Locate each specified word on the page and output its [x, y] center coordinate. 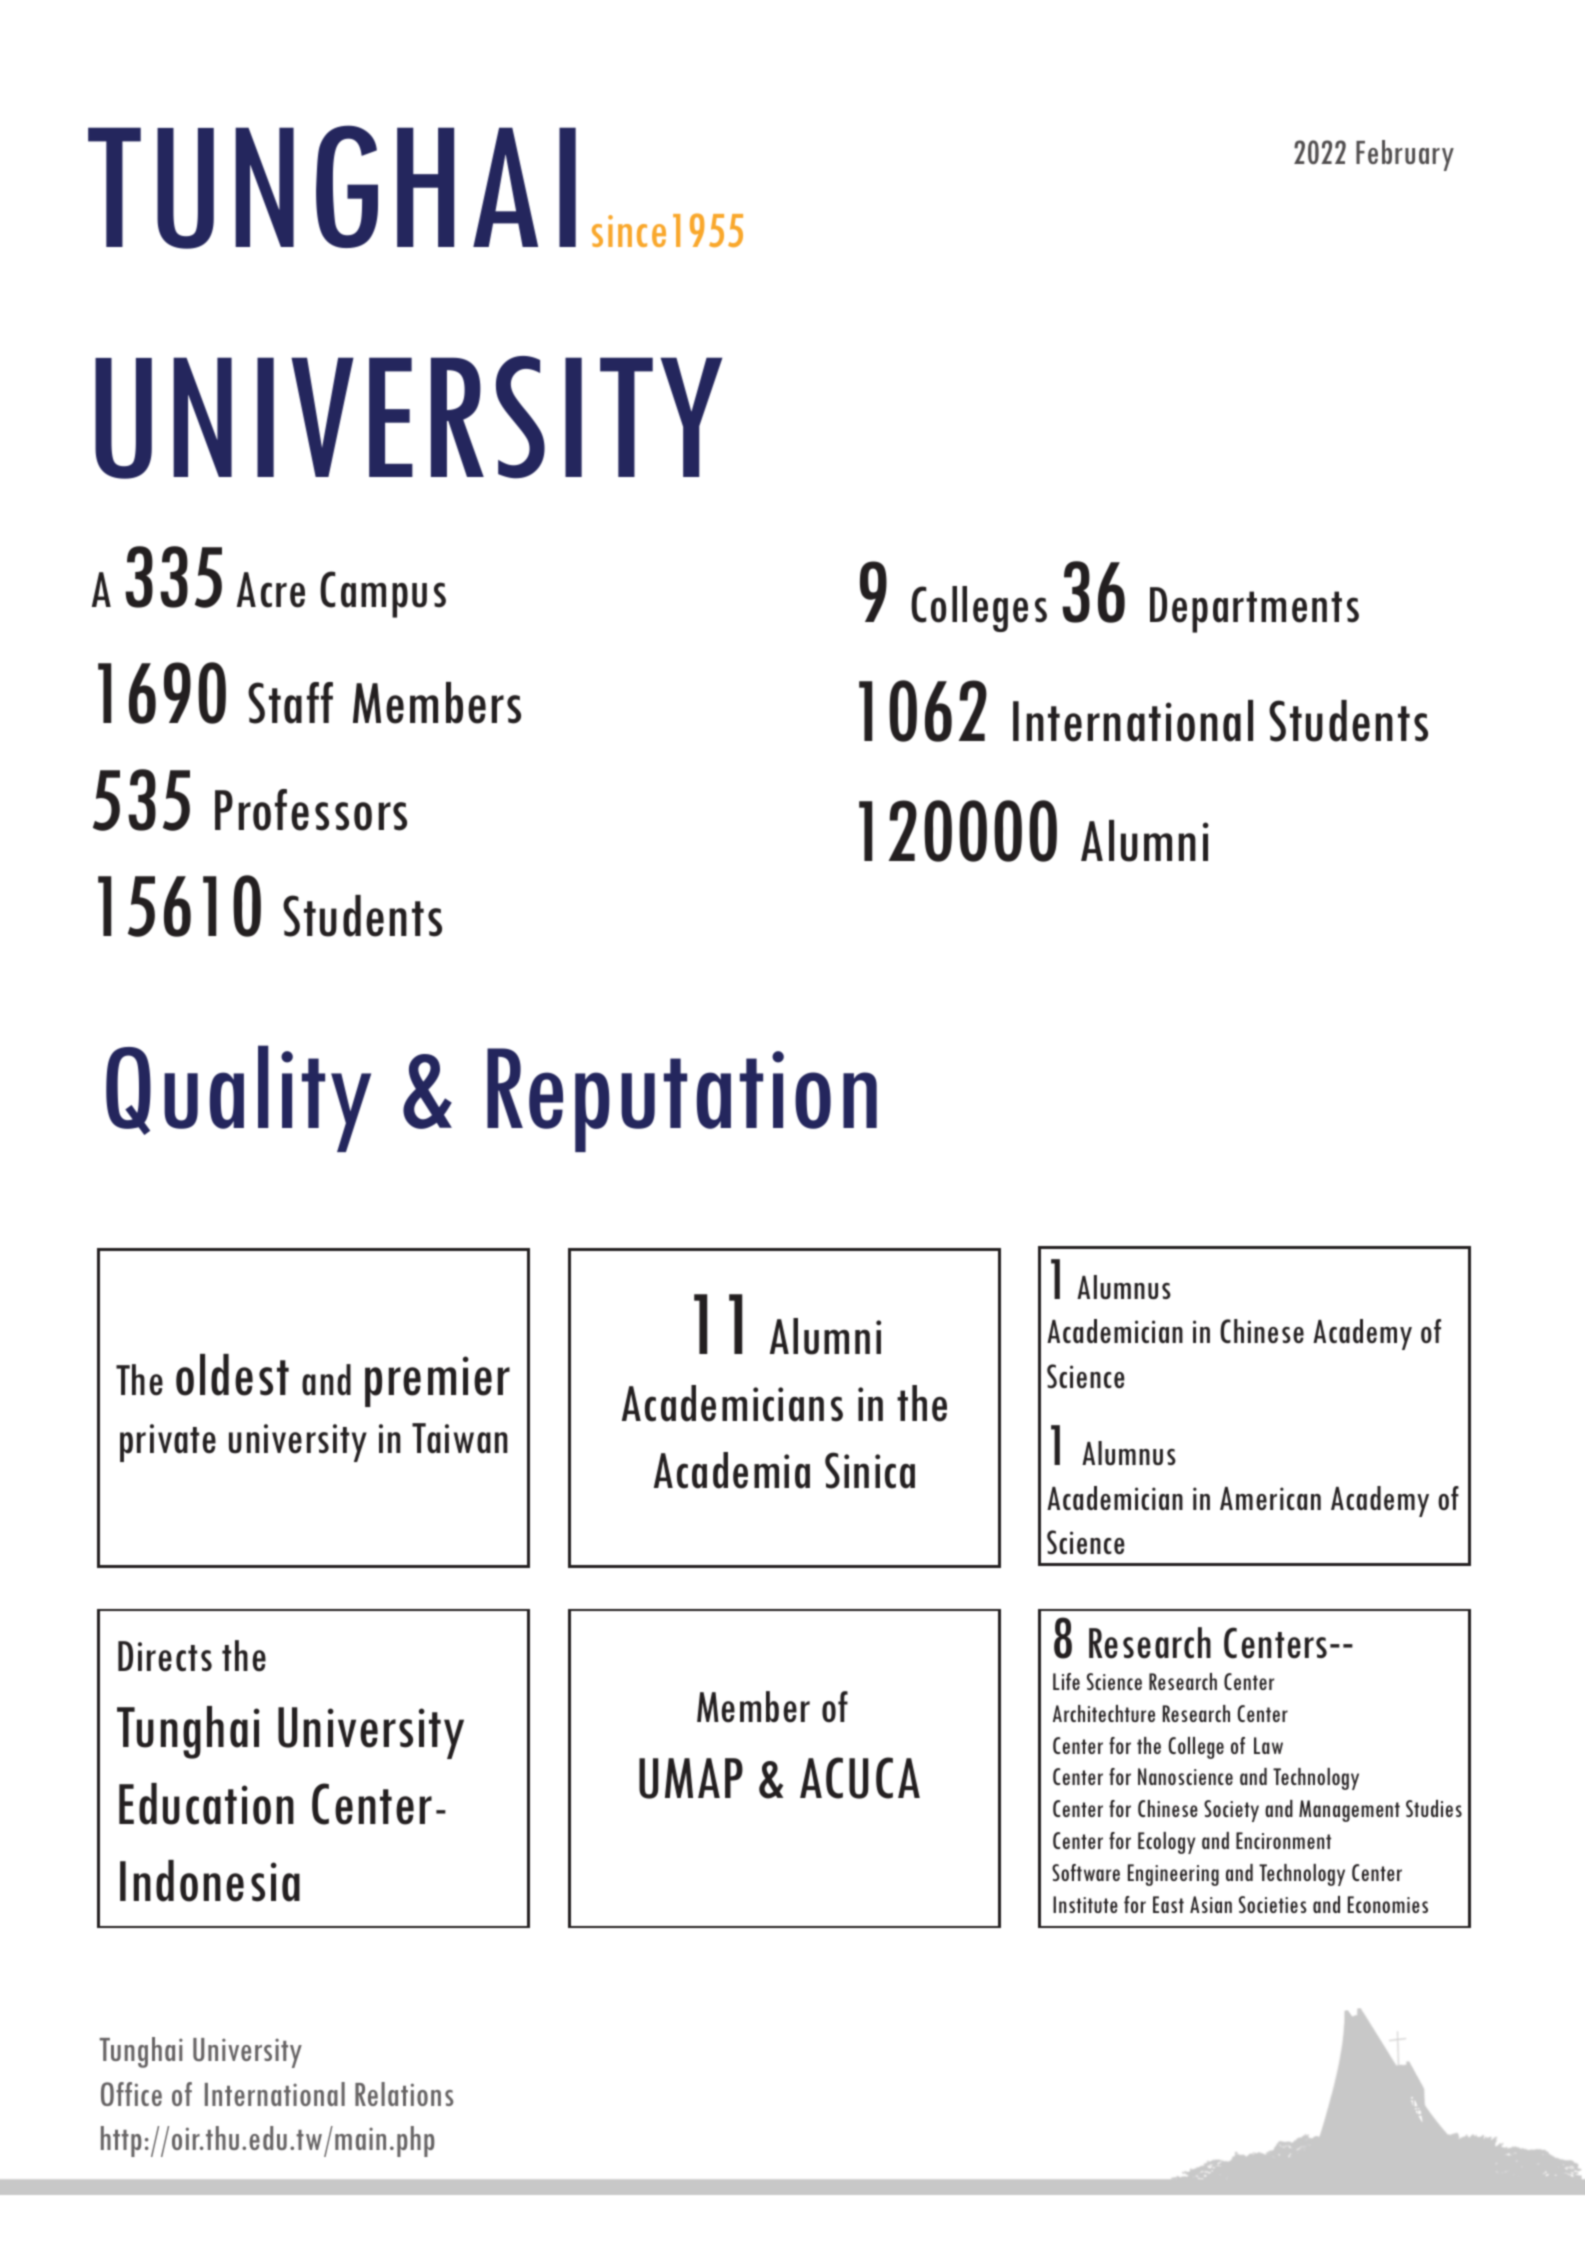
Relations [404, 2094]
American [1270, 1498]
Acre [271, 590]
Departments [1254, 610]
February [1405, 155]
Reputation [682, 1100]
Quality [238, 1098]
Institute [1085, 1904]
